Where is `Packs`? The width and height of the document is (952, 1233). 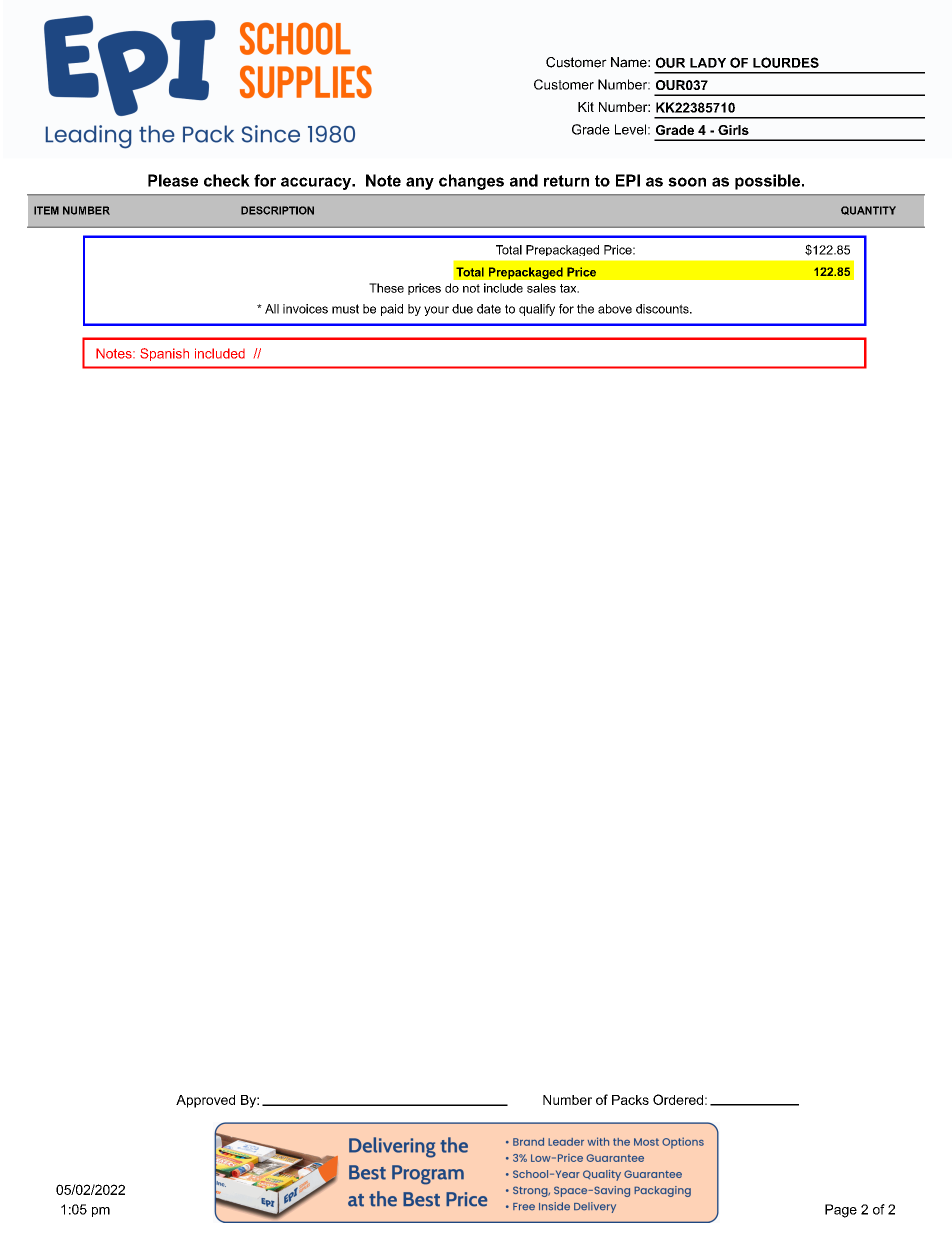 Packs is located at coordinates (630, 1100).
